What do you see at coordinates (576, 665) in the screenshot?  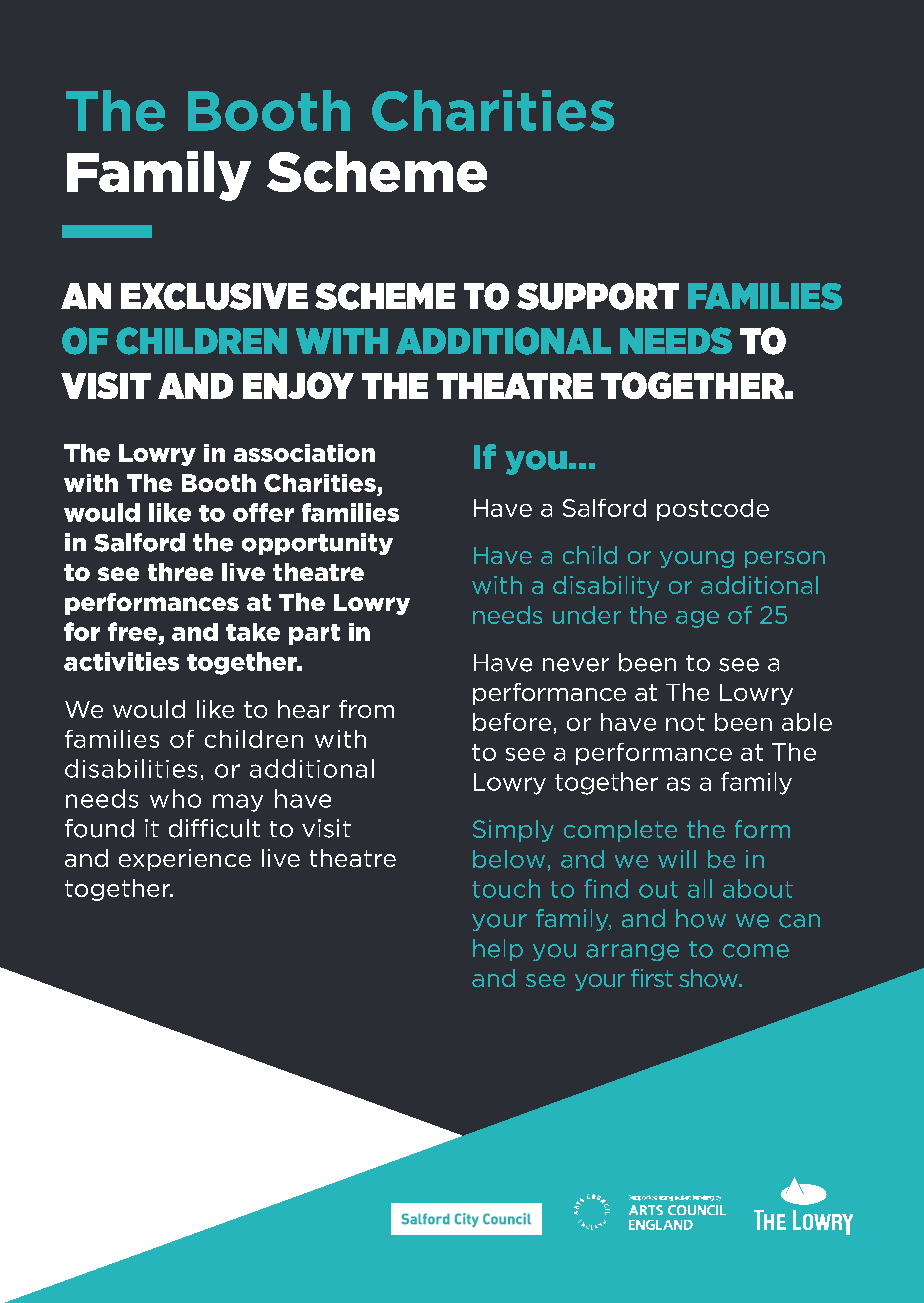 I see `never` at bounding box center [576, 665].
